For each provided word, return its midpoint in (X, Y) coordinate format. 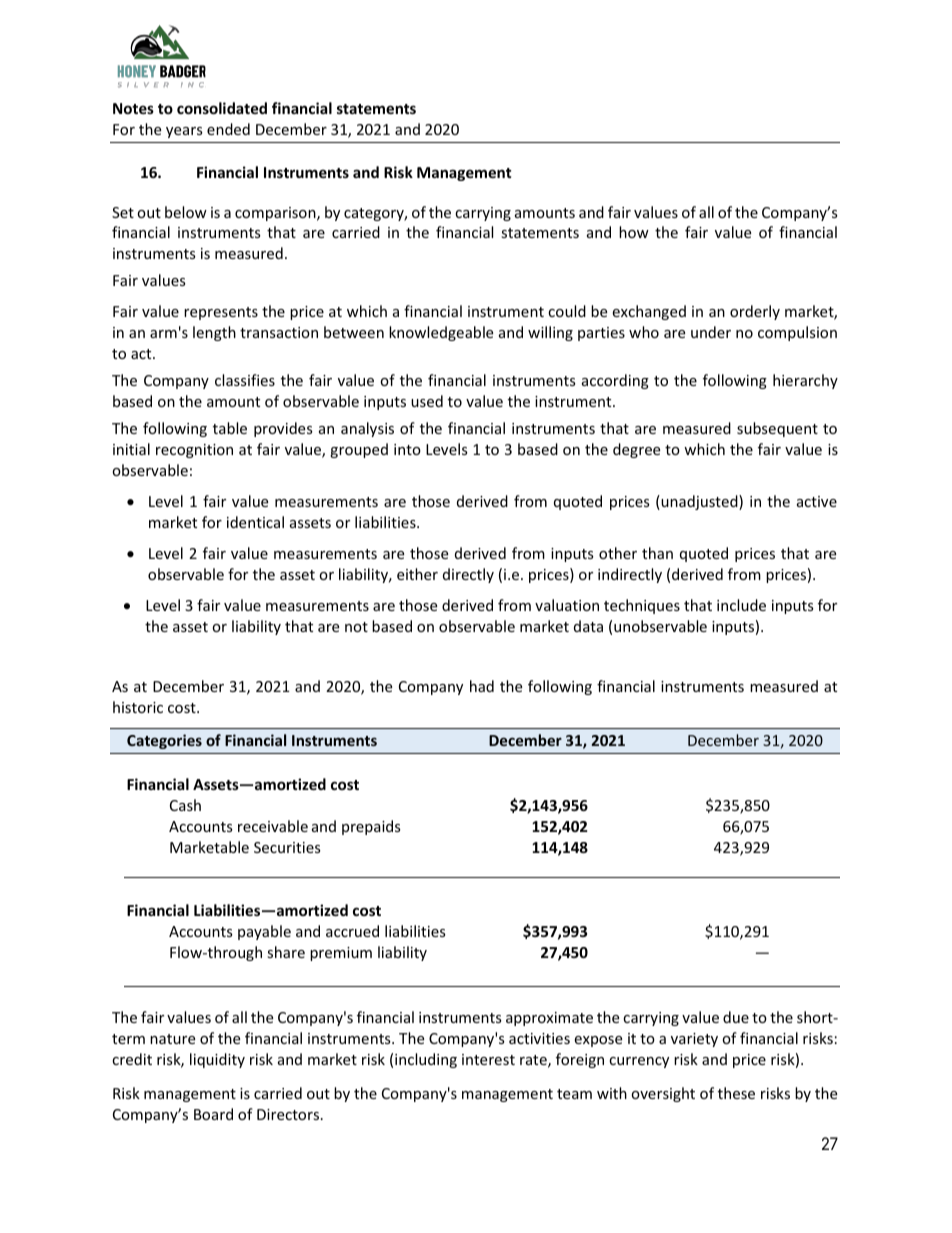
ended (228, 129)
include (741, 605)
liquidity (217, 1060)
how (634, 232)
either (417, 574)
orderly (755, 312)
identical (255, 522)
